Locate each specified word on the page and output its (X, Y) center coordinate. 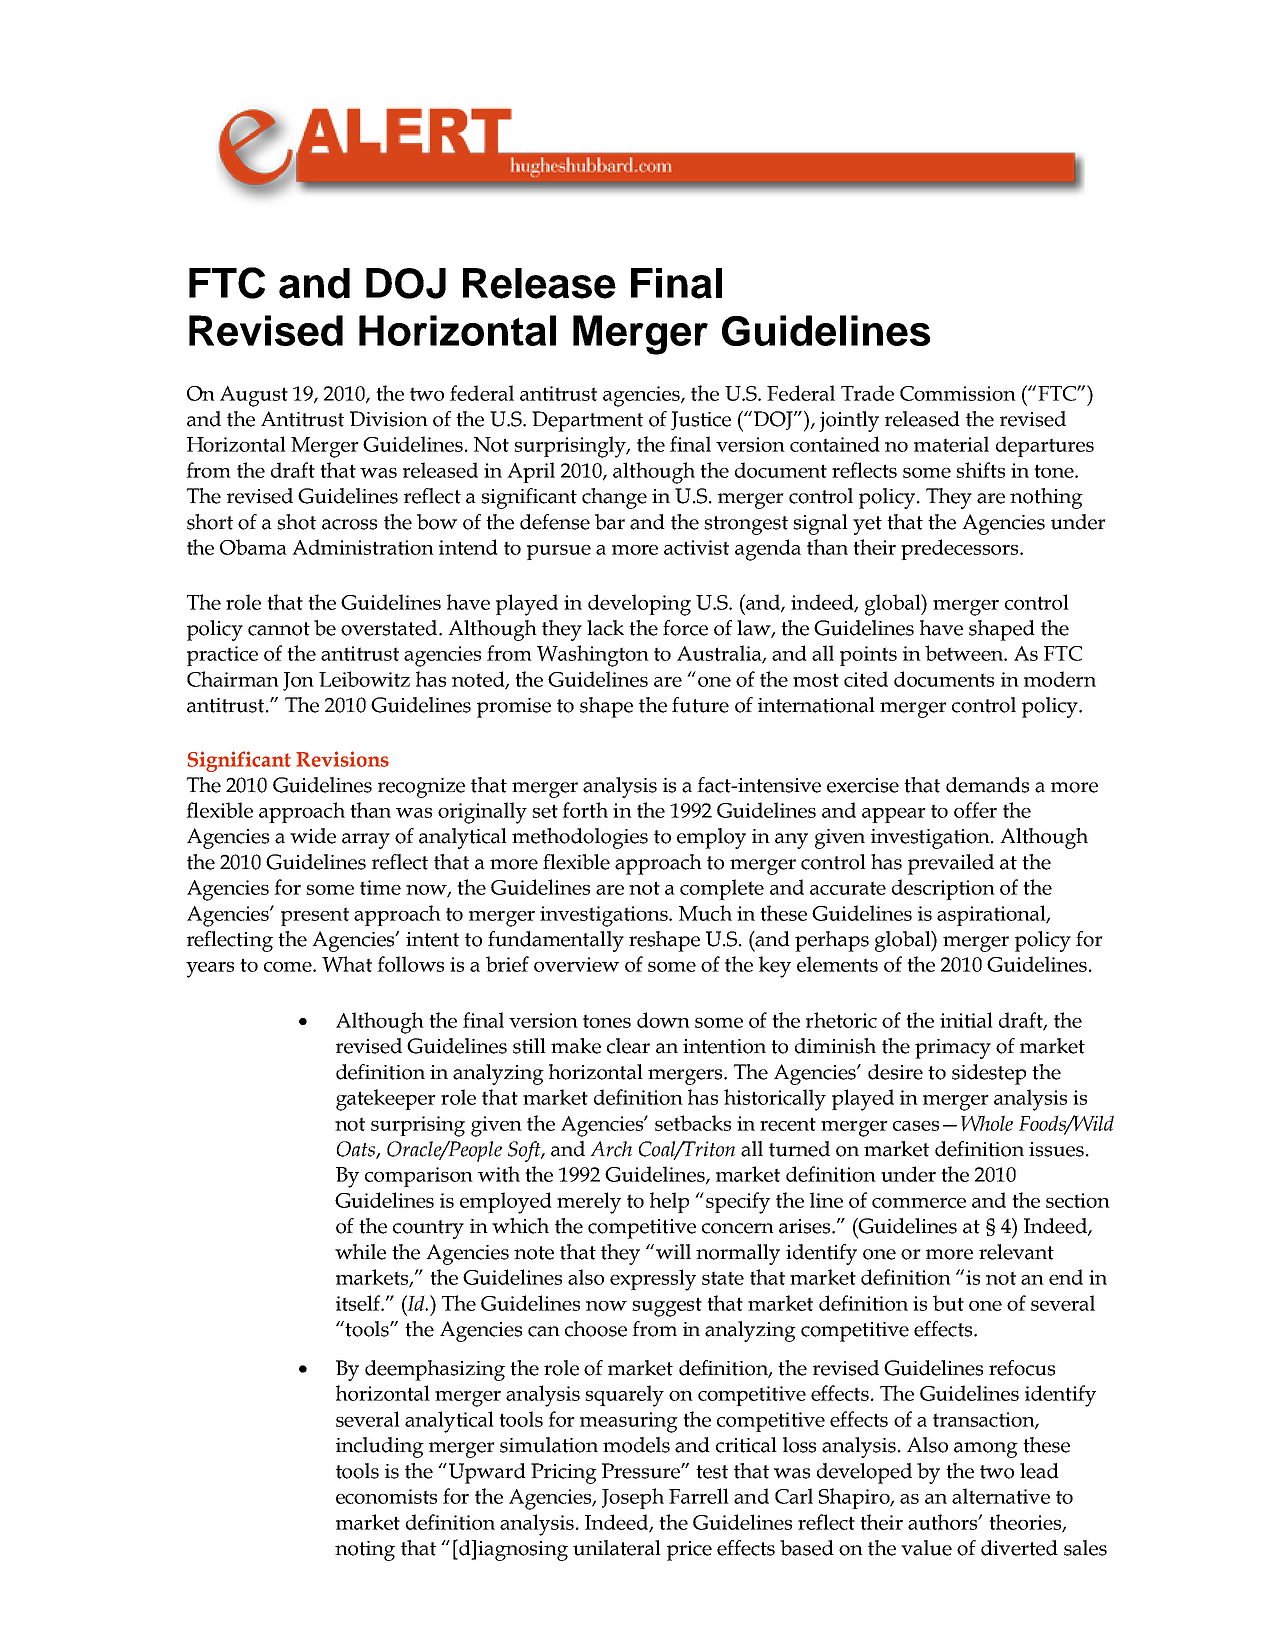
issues (1056, 1149)
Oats (357, 1150)
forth (585, 810)
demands (987, 785)
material (951, 444)
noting (365, 1551)
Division (389, 419)
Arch (611, 1149)
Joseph (633, 1498)
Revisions (342, 759)
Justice (701, 420)
